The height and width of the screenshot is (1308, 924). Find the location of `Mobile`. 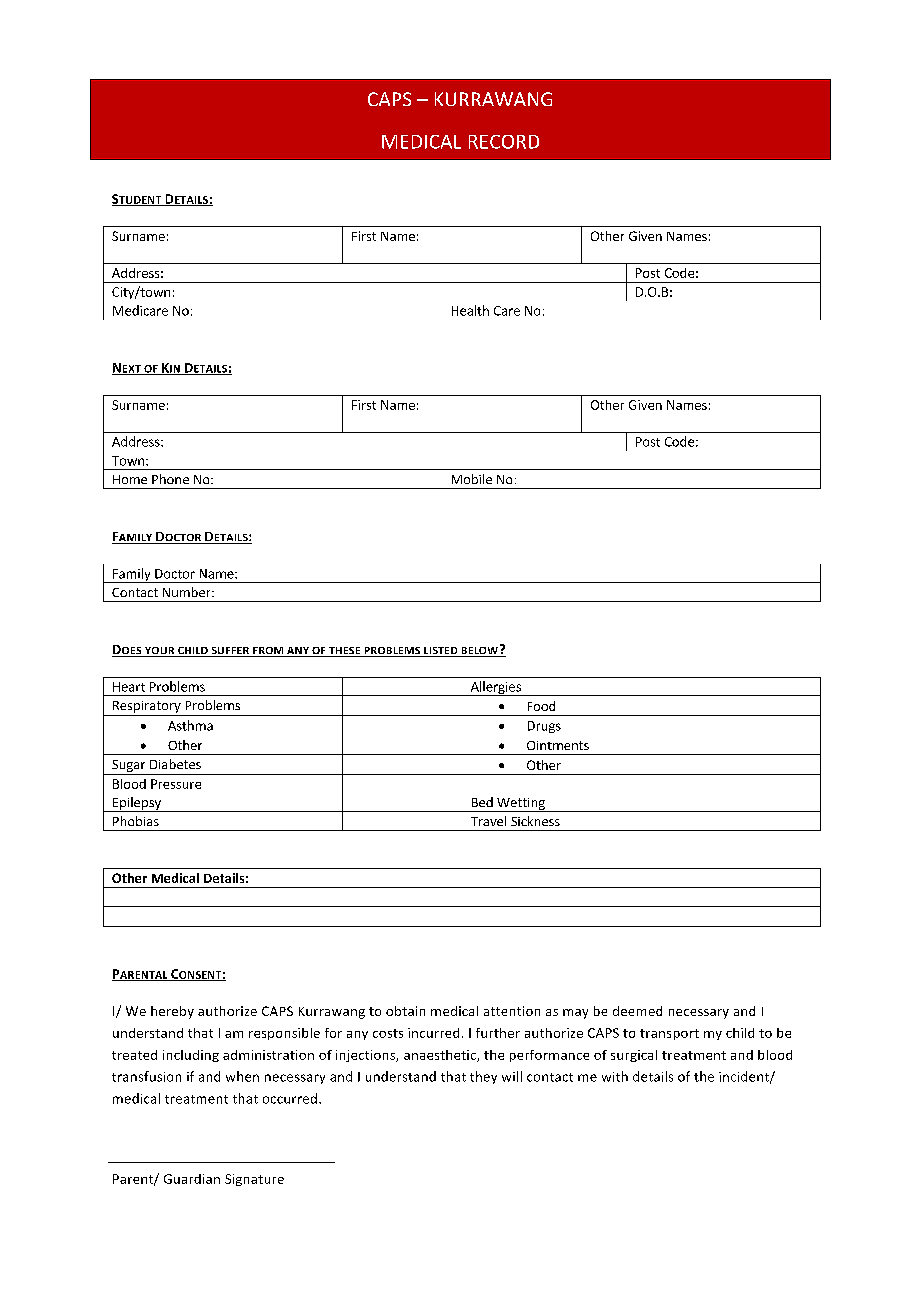

Mobile is located at coordinates (472, 479).
